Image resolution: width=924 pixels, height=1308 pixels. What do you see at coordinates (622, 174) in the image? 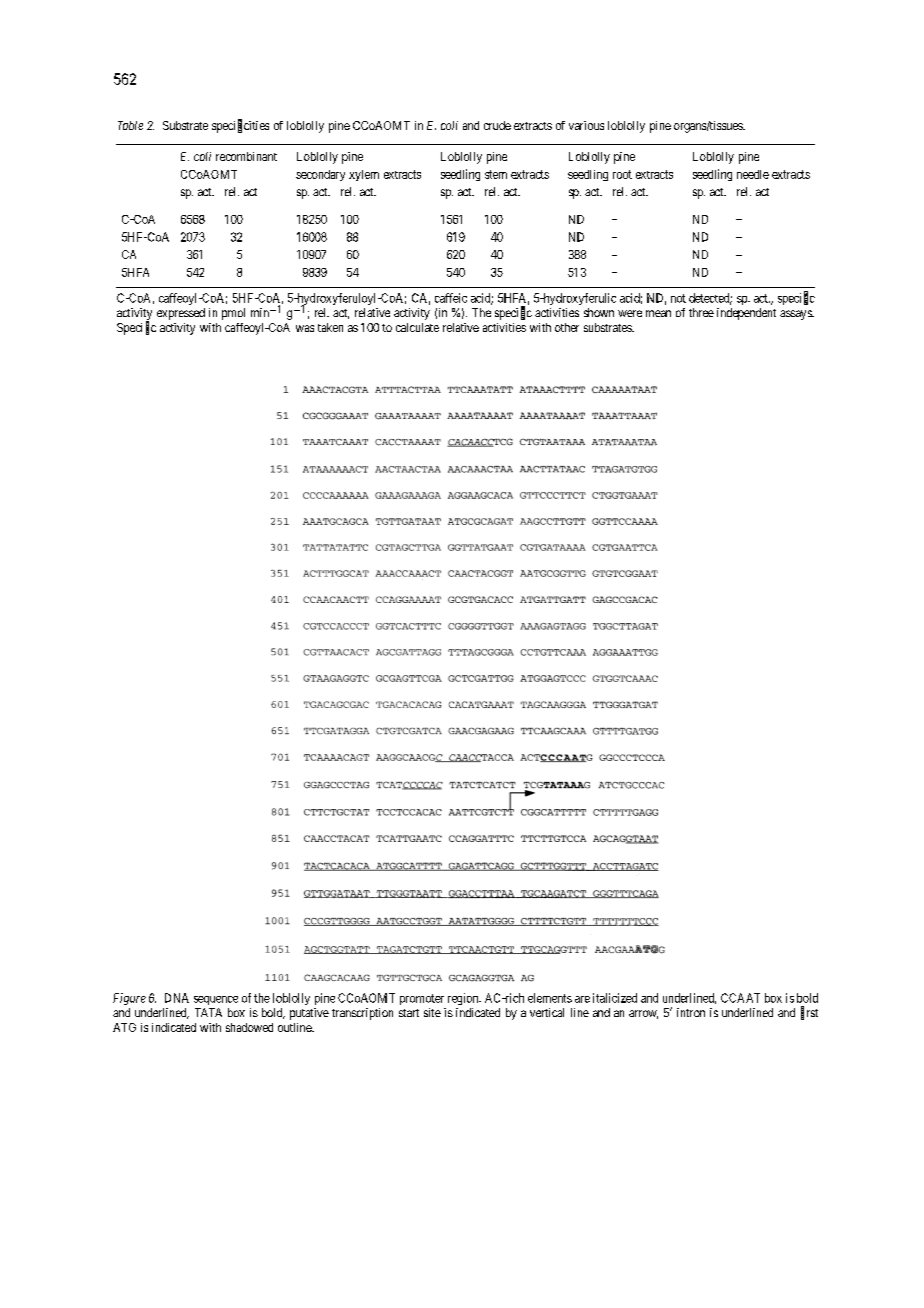
I see `root` at bounding box center [622, 174].
